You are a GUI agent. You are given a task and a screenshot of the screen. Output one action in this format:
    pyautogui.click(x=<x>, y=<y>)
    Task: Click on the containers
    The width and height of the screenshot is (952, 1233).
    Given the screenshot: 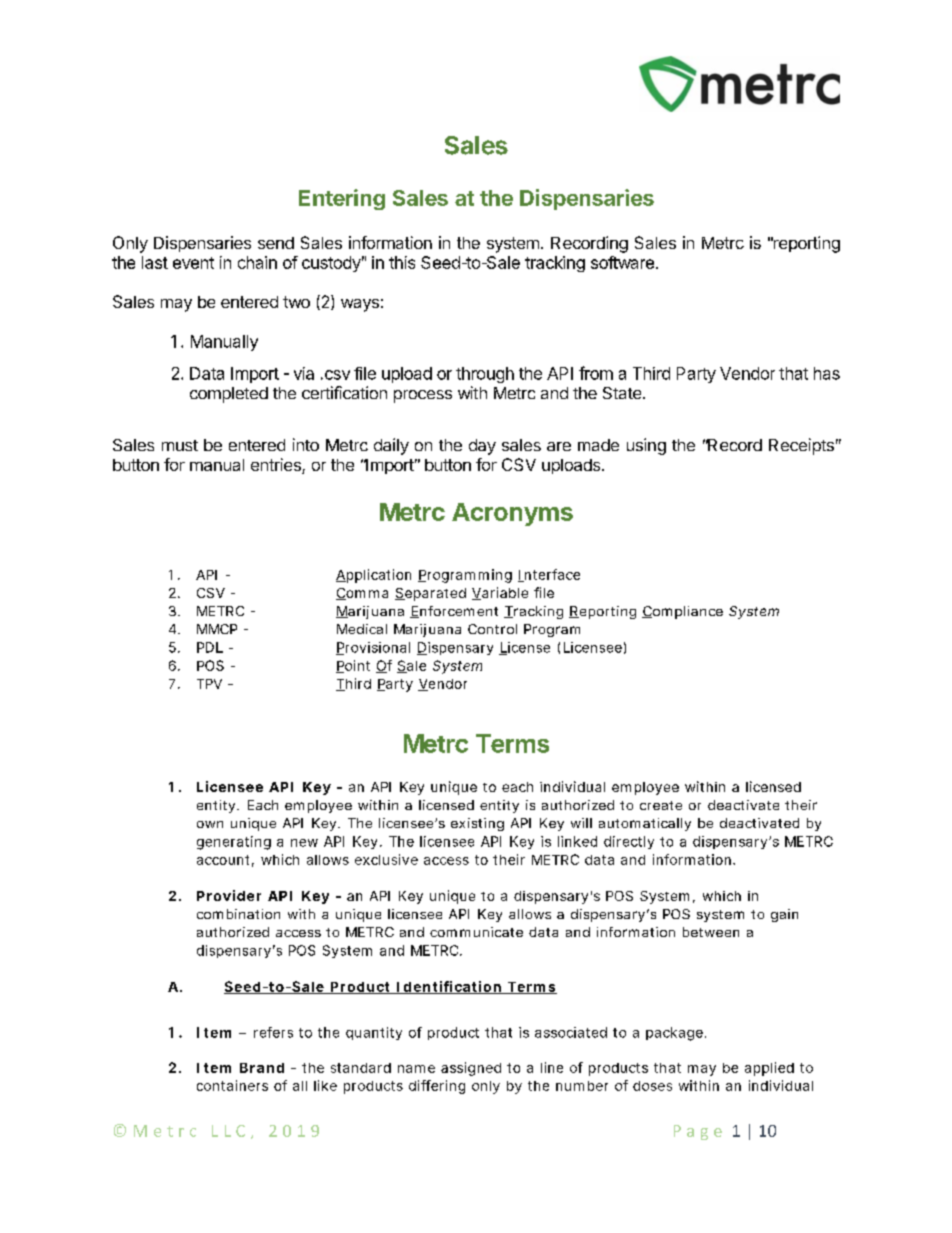 What is the action you would take?
    pyautogui.click(x=232, y=1085)
